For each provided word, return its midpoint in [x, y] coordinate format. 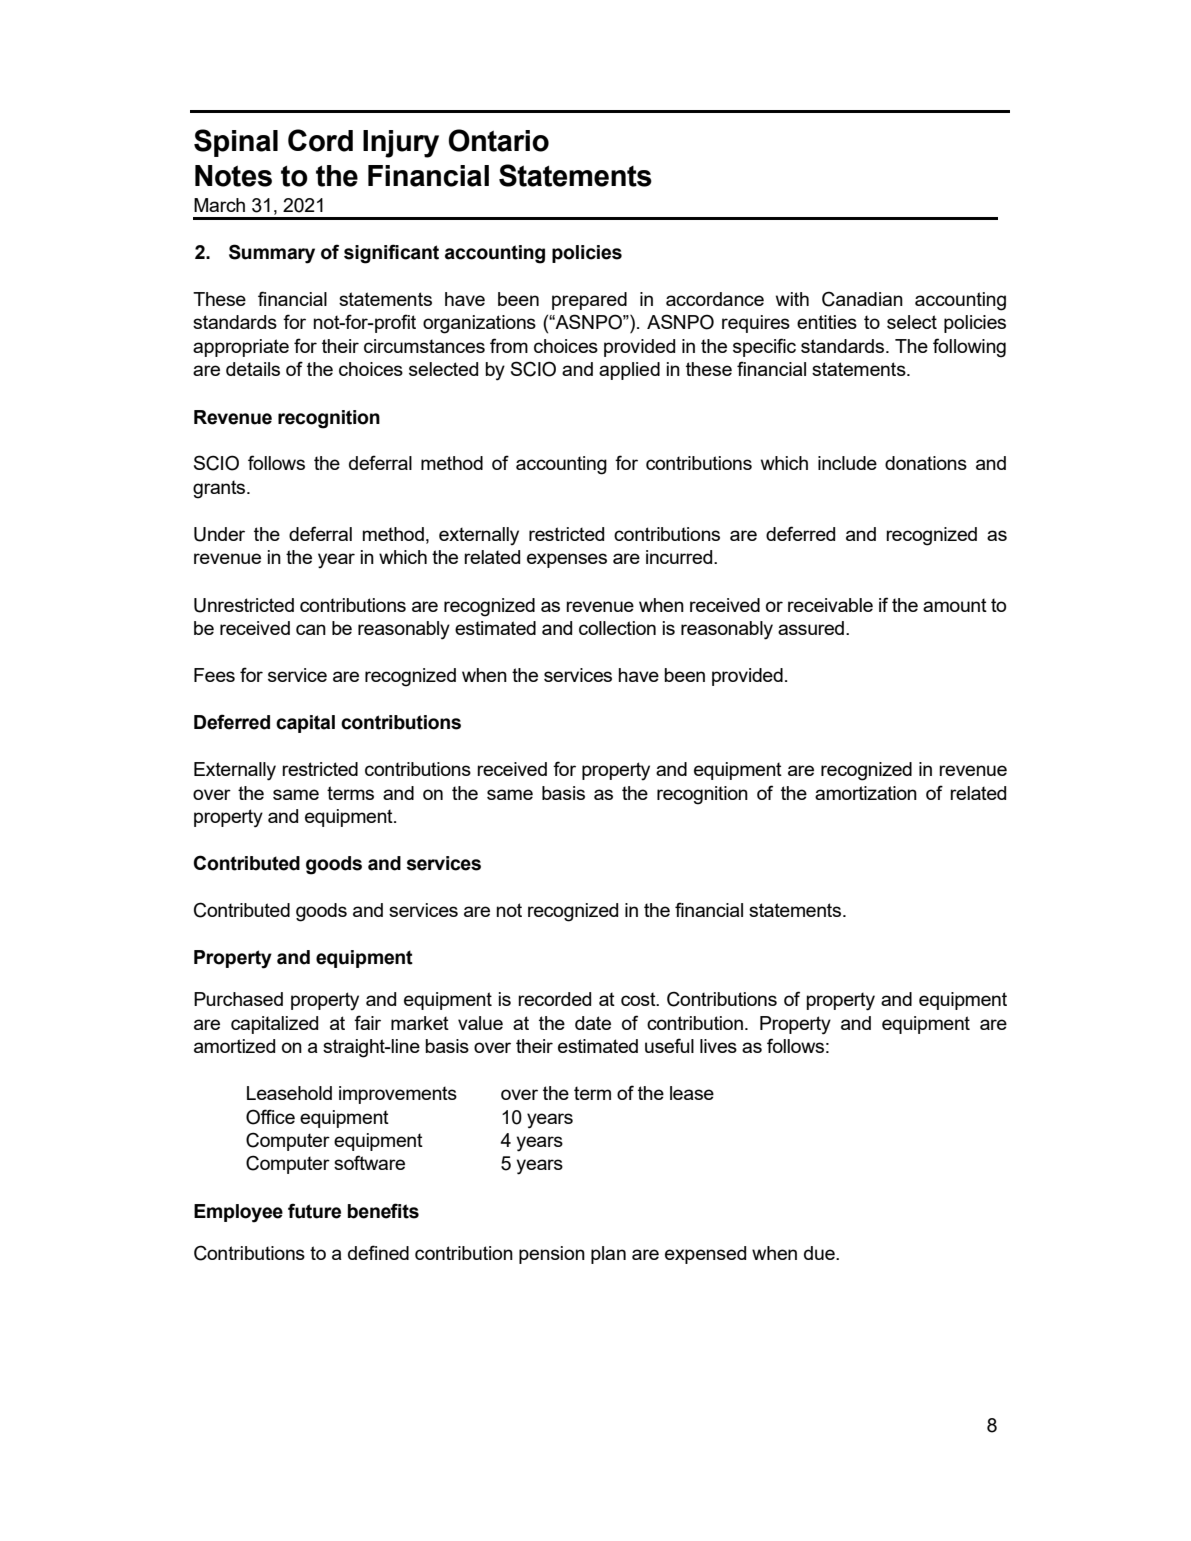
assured [812, 628]
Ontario [499, 140]
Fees [214, 675]
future [314, 1211]
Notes [233, 176]
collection [617, 628]
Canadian [862, 299]
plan [608, 1255]
